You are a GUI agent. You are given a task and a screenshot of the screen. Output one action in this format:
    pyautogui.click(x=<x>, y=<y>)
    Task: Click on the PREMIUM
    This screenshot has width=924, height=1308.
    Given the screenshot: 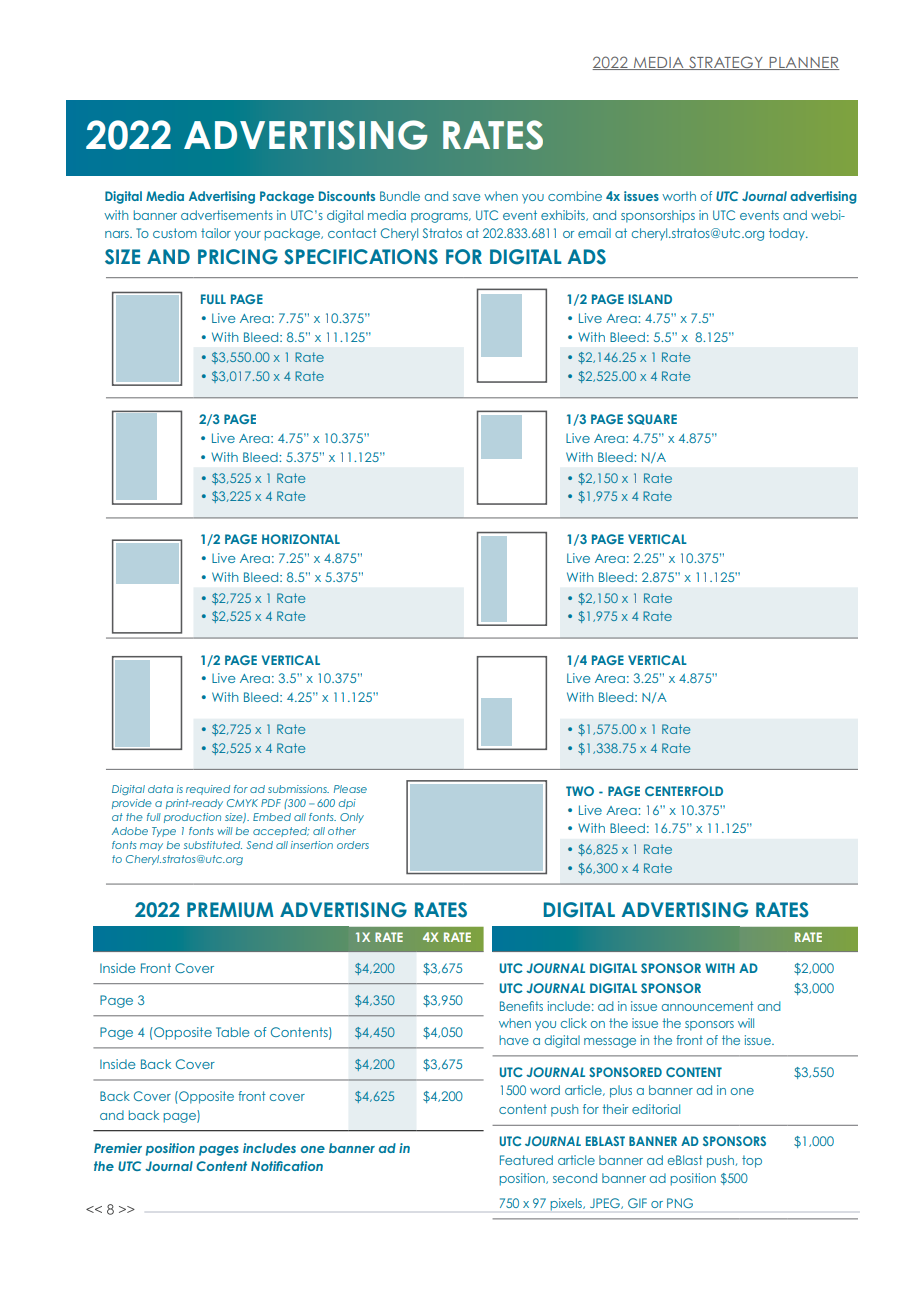 What is the action you would take?
    pyautogui.click(x=230, y=910)
